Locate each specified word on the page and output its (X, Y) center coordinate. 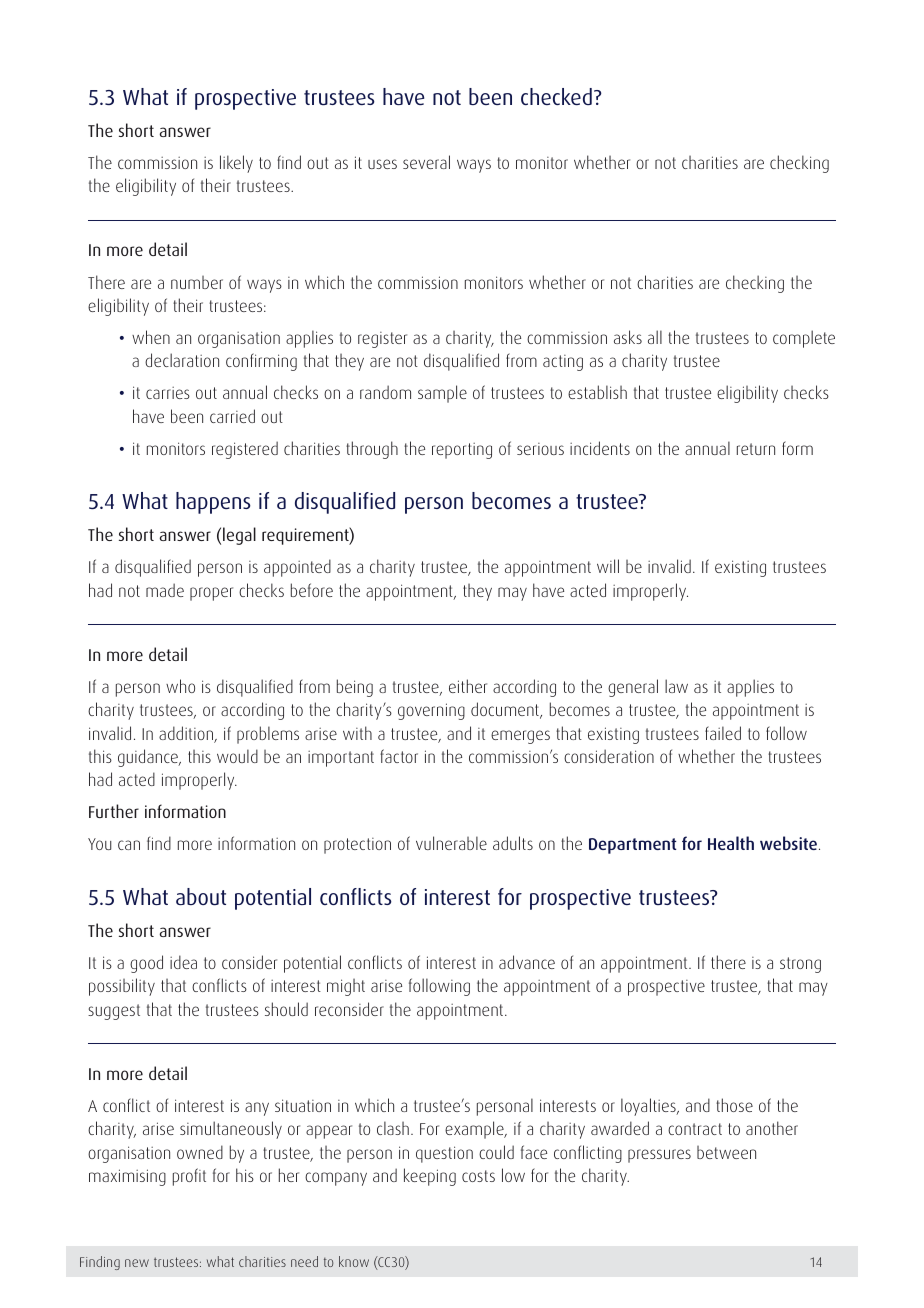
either (468, 686)
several (426, 162)
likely (236, 164)
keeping (430, 1177)
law (676, 686)
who (180, 686)
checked (556, 96)
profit (189, 1177)
